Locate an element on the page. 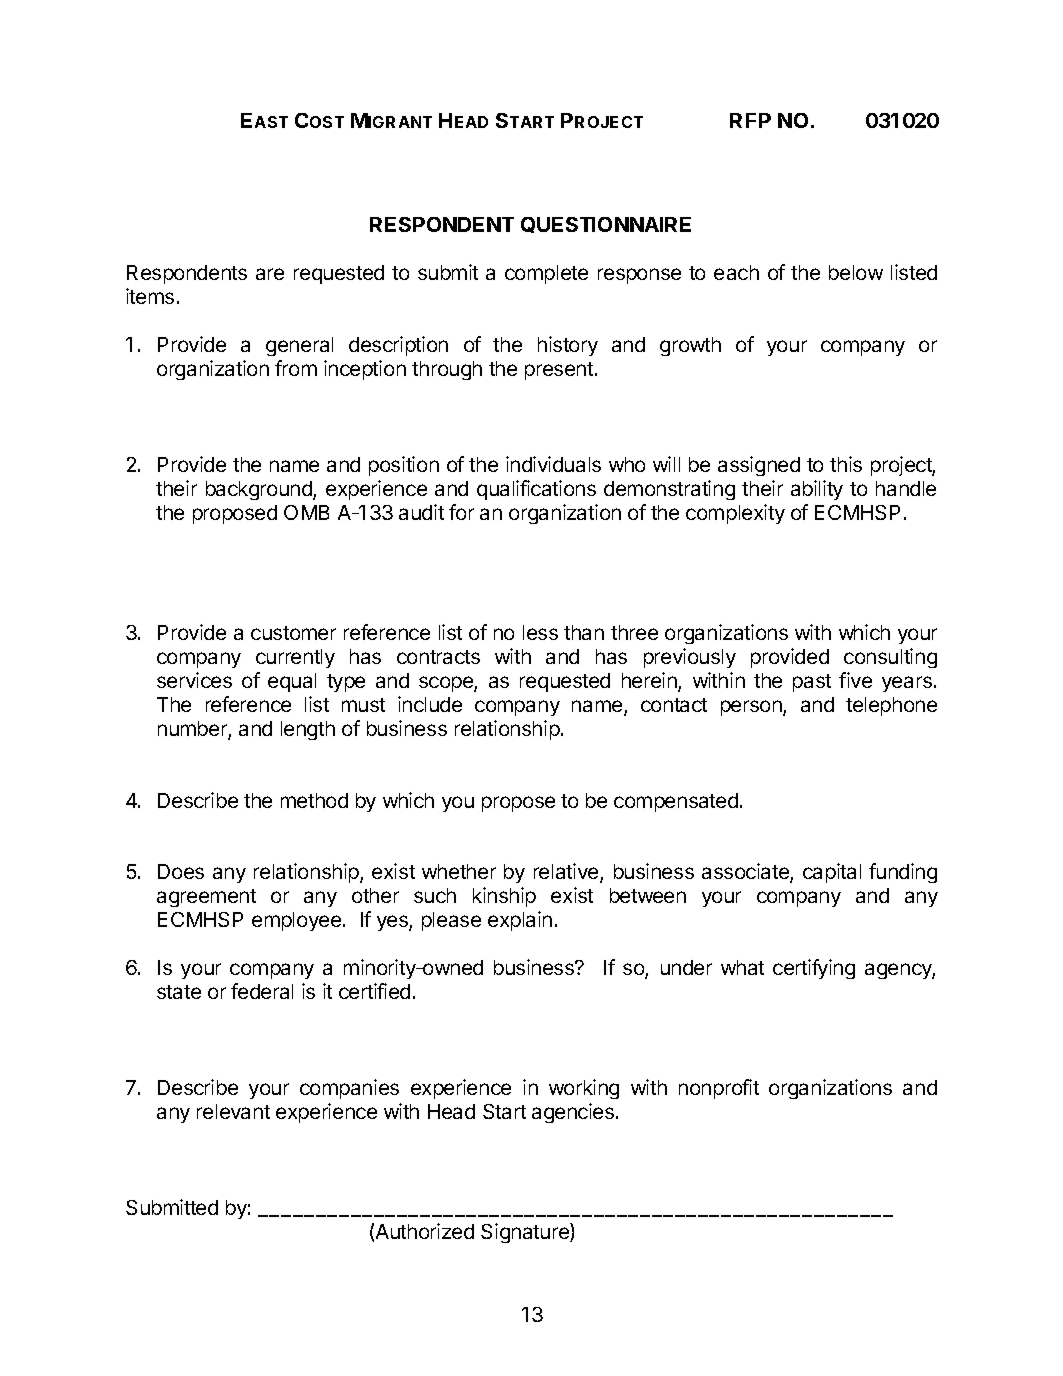  QUESTIONNAIRE is located at coordinates (606, 225).
